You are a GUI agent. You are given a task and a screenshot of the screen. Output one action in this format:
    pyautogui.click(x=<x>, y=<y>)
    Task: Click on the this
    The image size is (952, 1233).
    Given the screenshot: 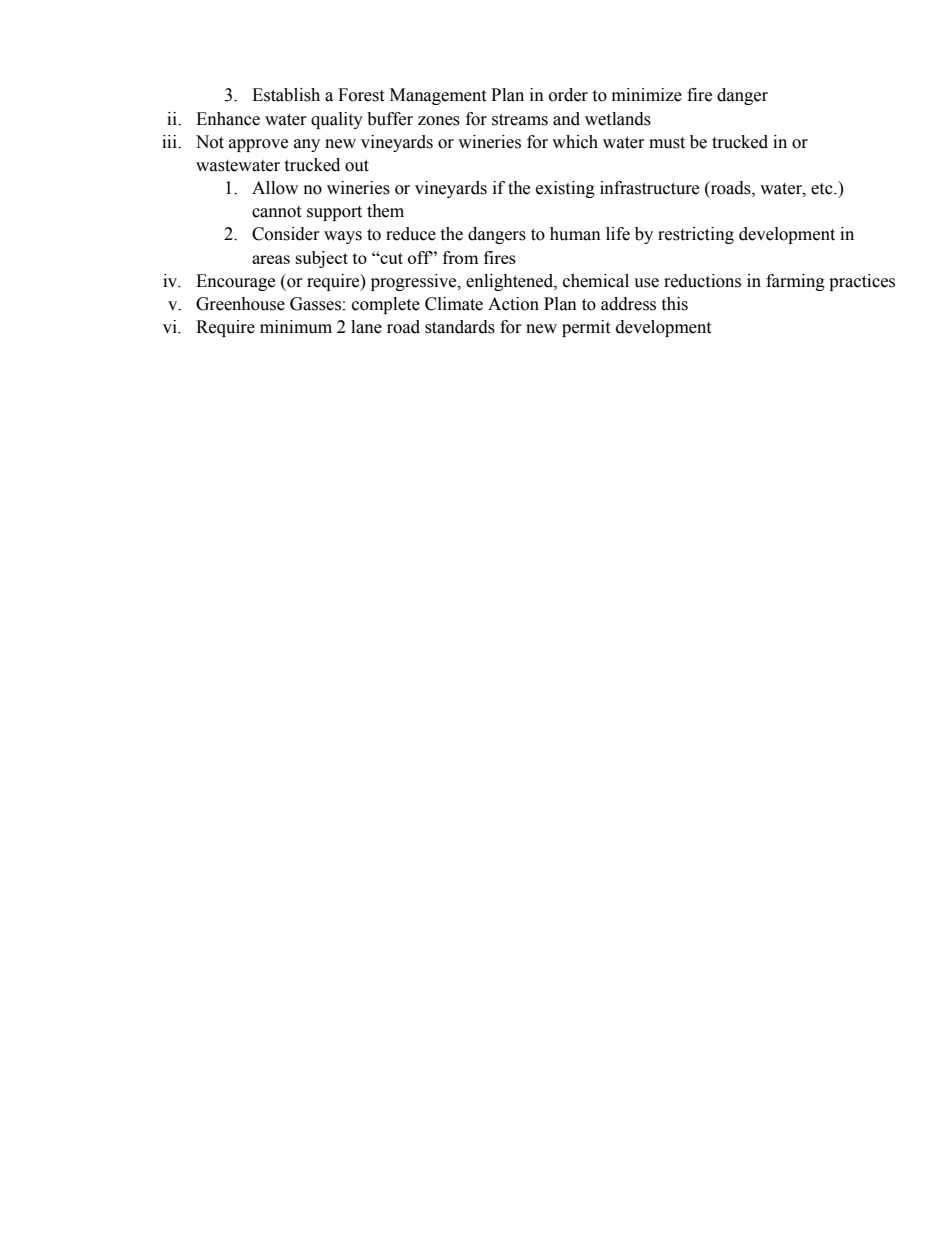 What is the action you would take?
    pyautogui.click(x=674, y=304)
